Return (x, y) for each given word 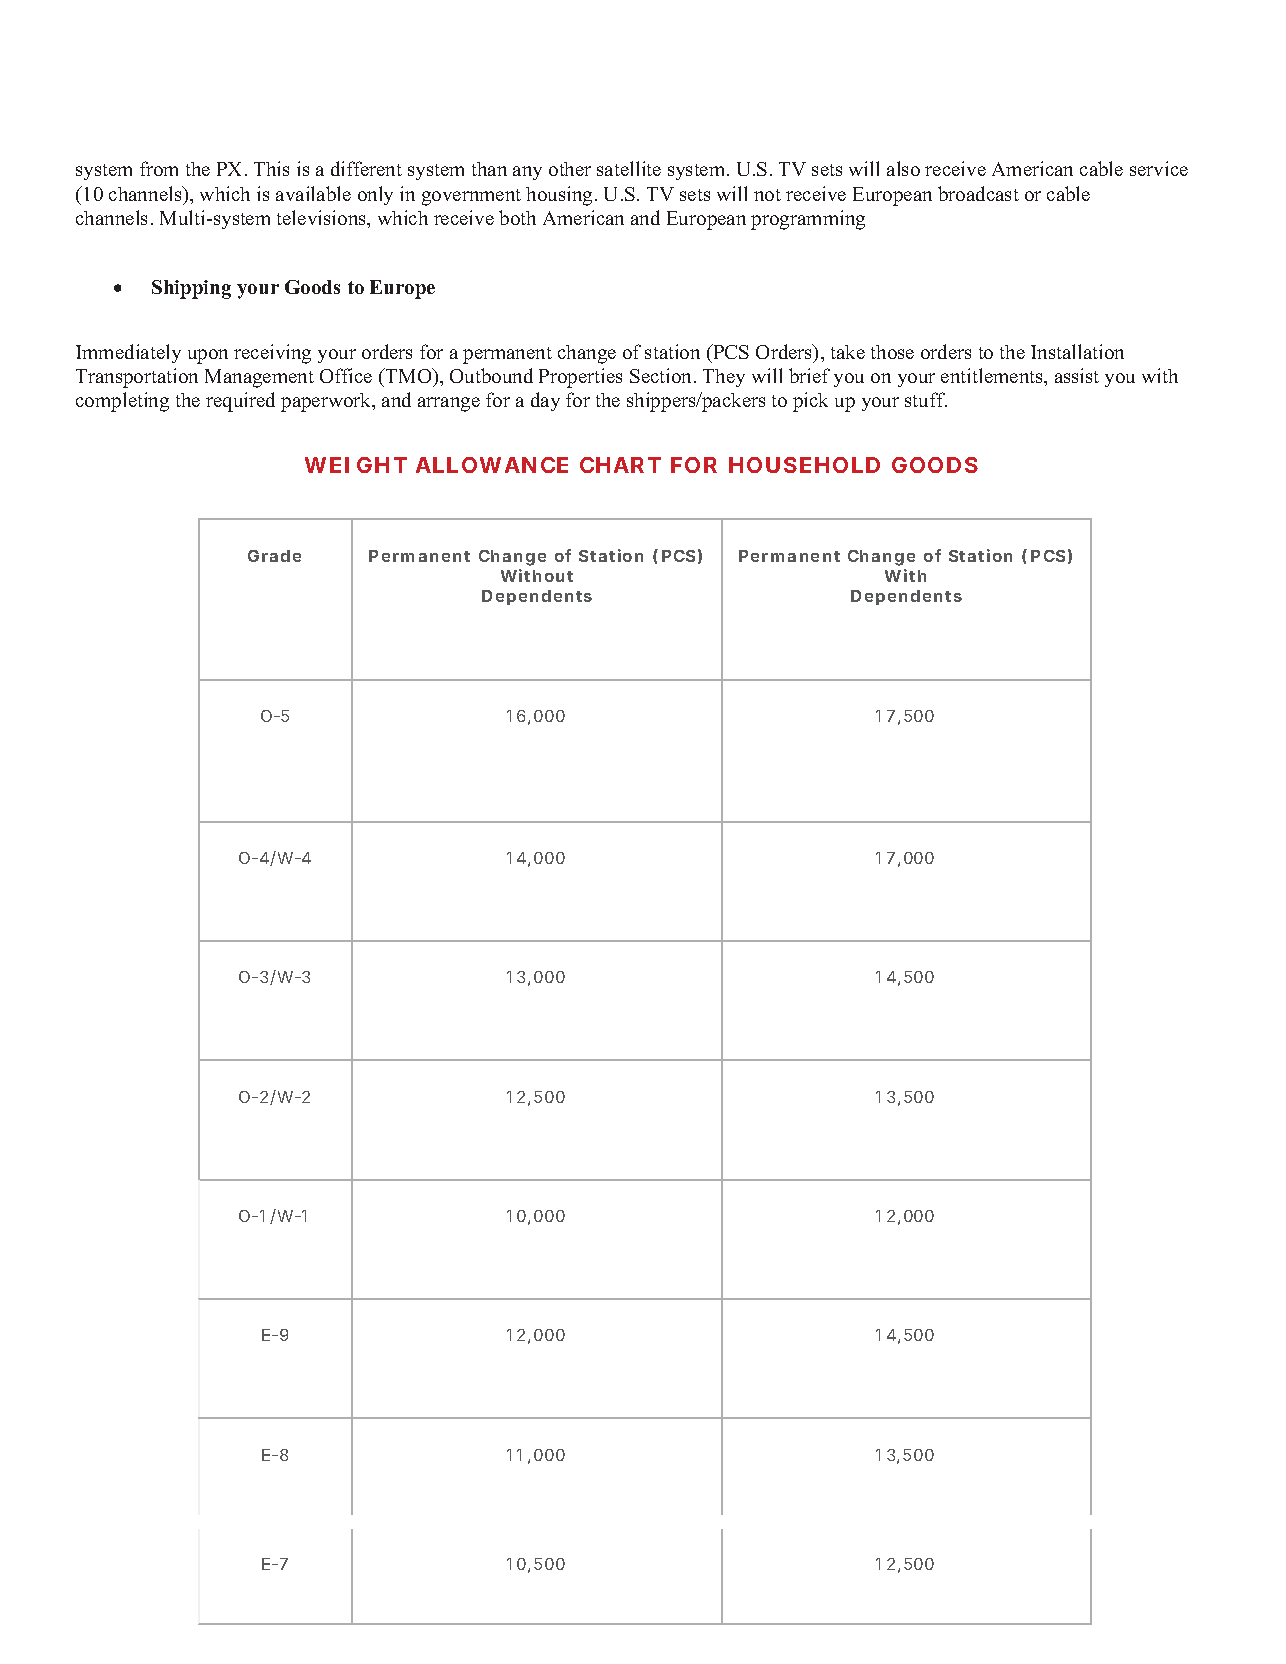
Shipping (191, 289)
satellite (629, 168)
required (240, 402)
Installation (1077, 351)
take (848, 352)
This (271, 168)
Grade (274, 556)
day (545, 401)
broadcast (978, 193)
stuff (926, 399)
